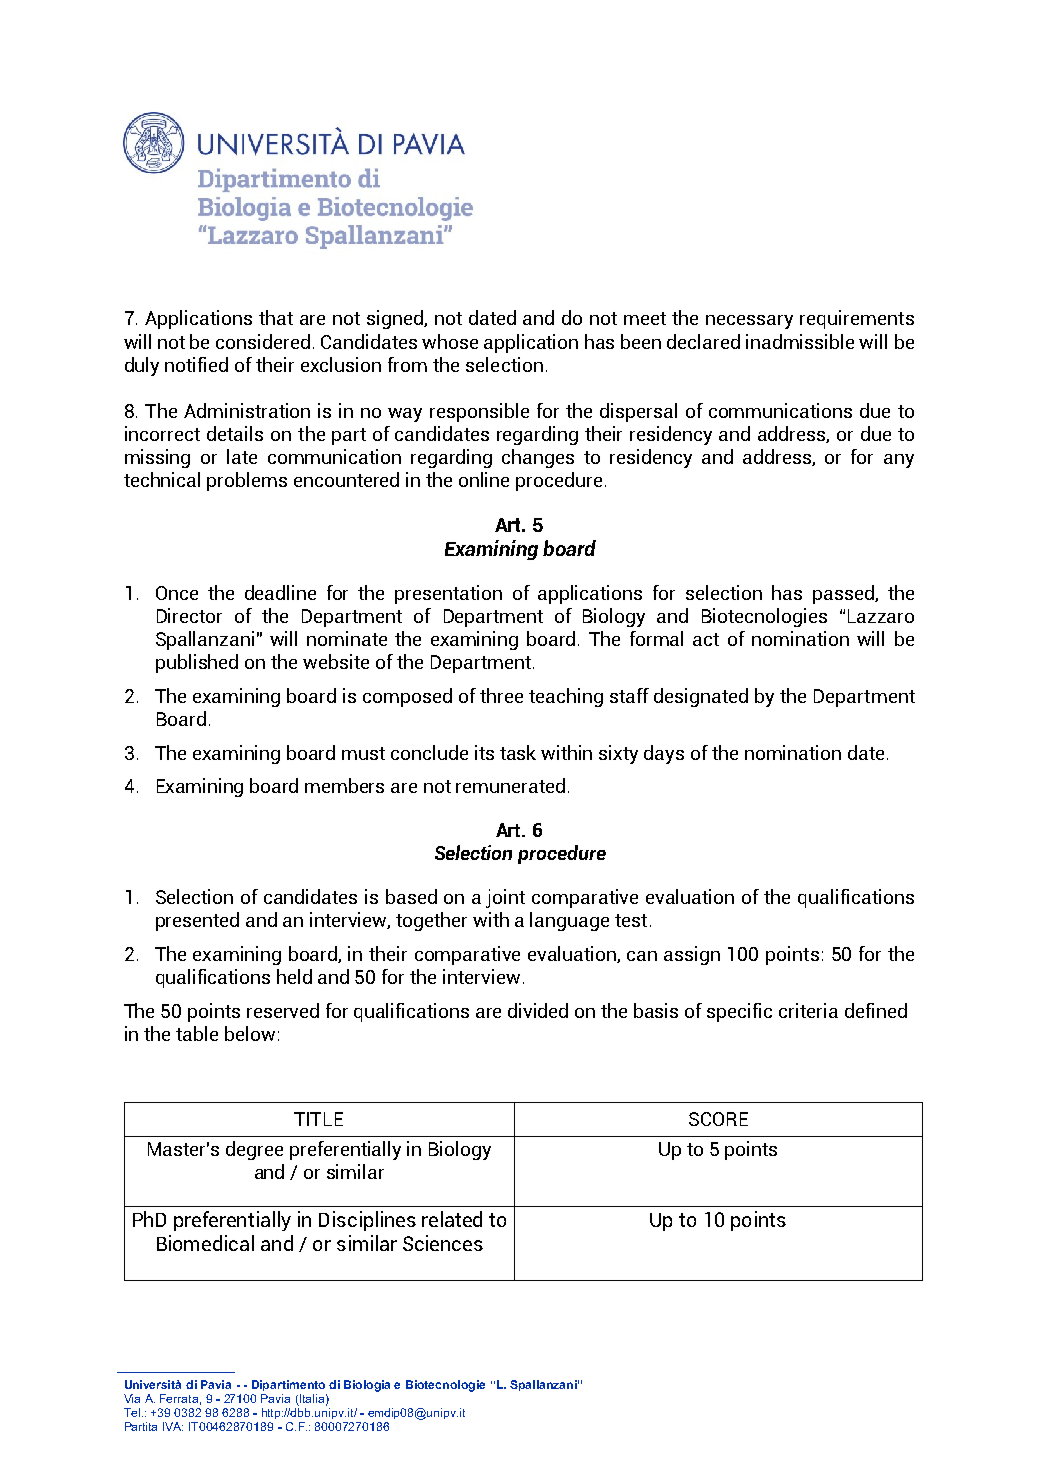  Describe the element at coordinates (501, 695) in the image. I see `three` at that location.
